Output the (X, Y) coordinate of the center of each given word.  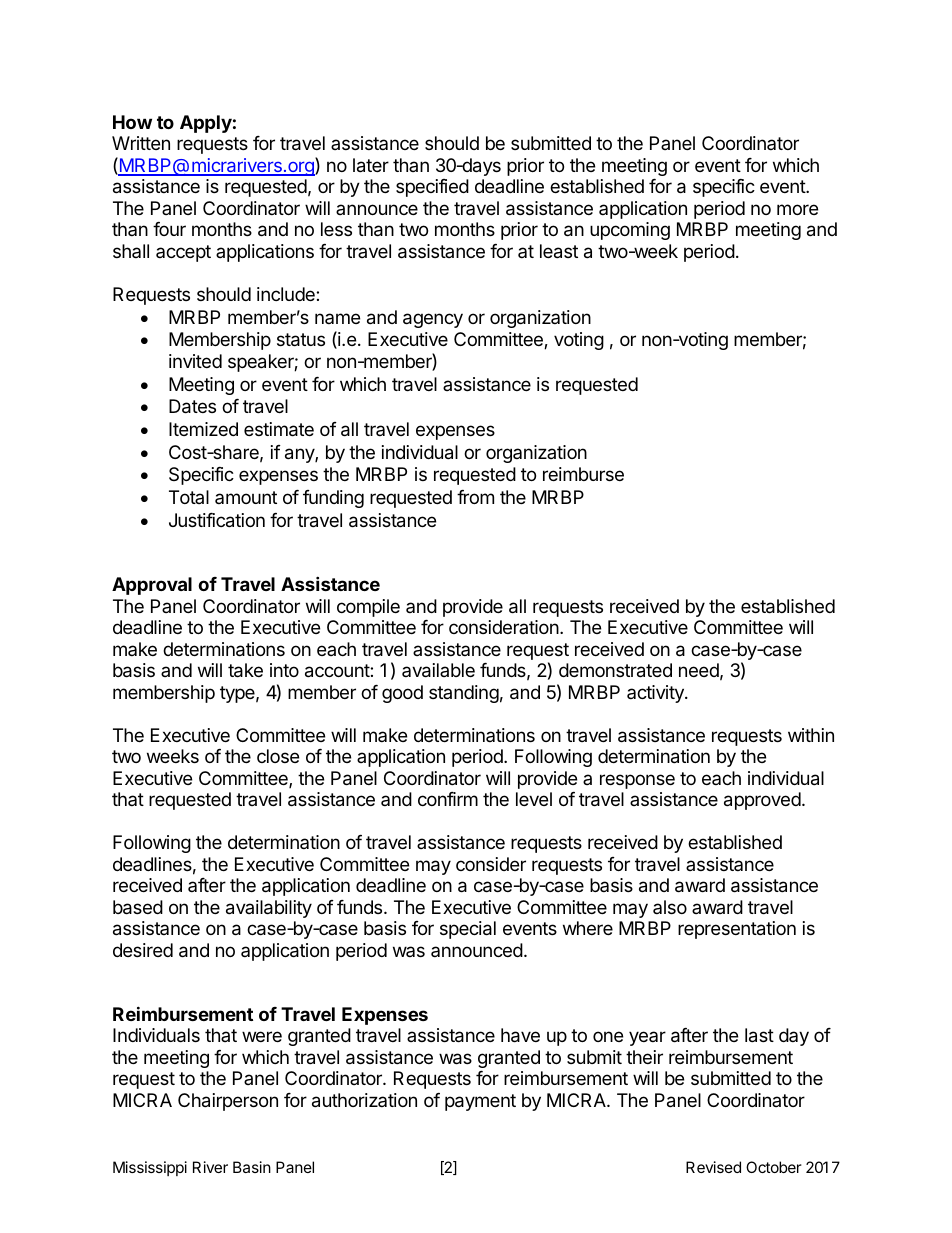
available (438, 670)
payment (480, 1102)
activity (656, 694)
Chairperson (228, 1102)
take (245, 670)
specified (432, 188)
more (797, 209)
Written (141, 143)
